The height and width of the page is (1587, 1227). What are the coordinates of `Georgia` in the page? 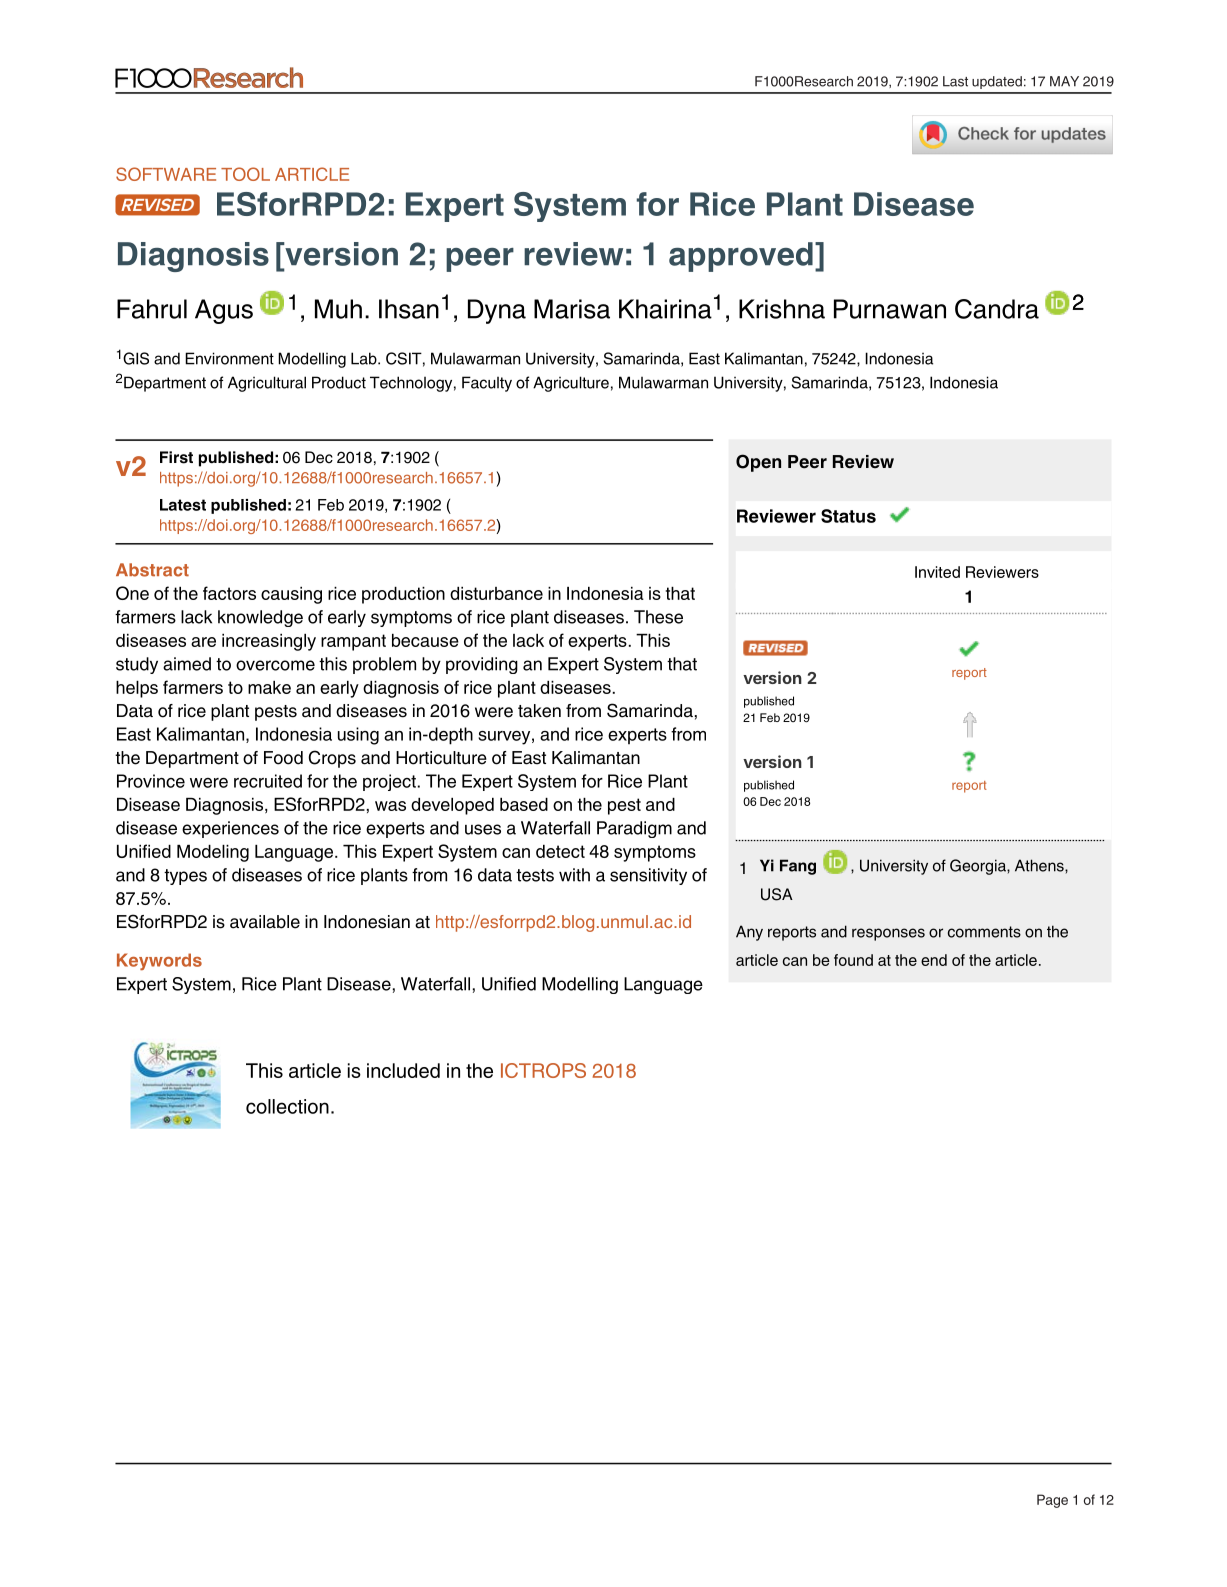 It's located at (979, 867).
